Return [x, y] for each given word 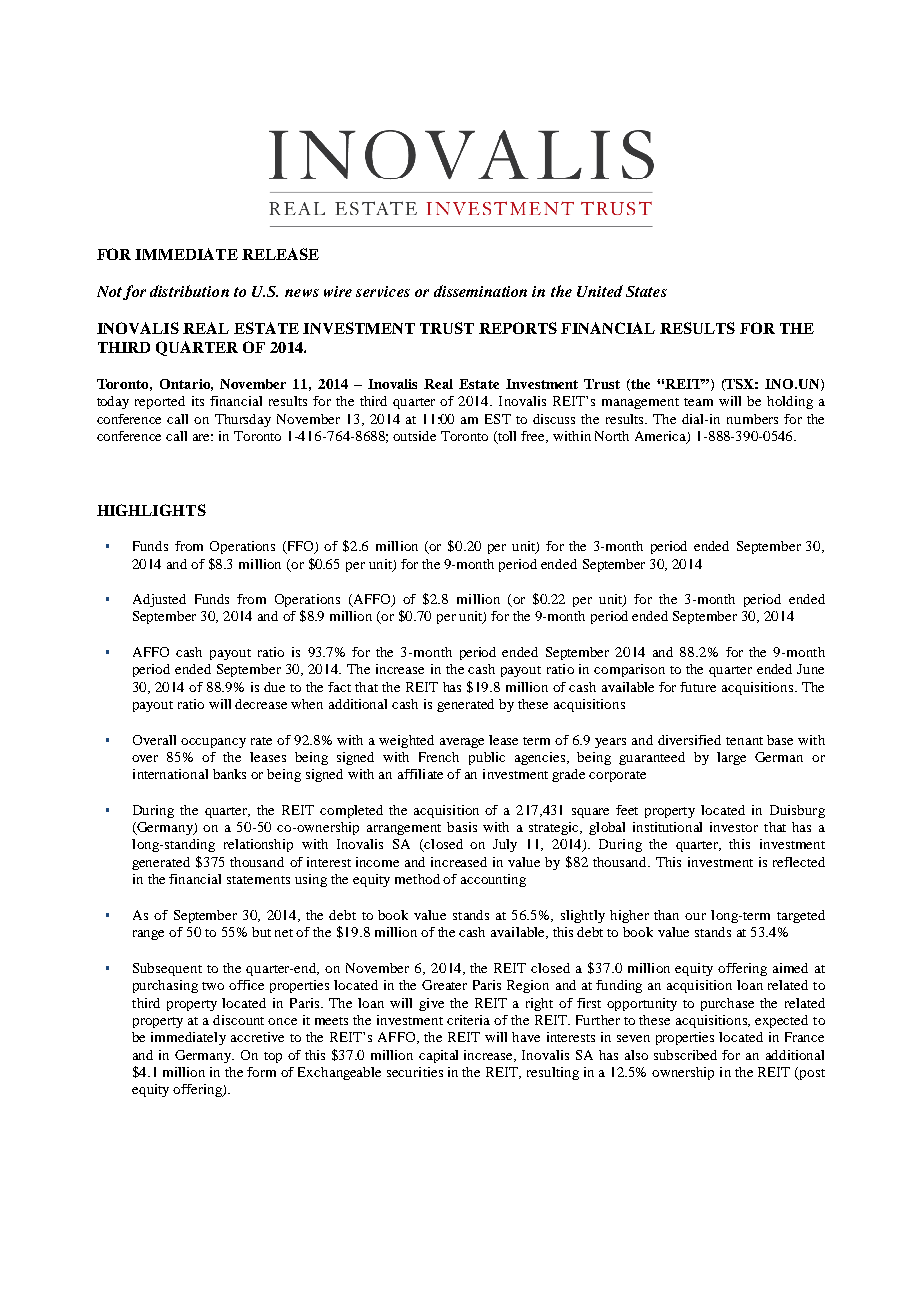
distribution [189, 291]
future [698, 687]
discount [238, 1020]
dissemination [480, 291]
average [462, 743]
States [646, 291]
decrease [261, 704]
